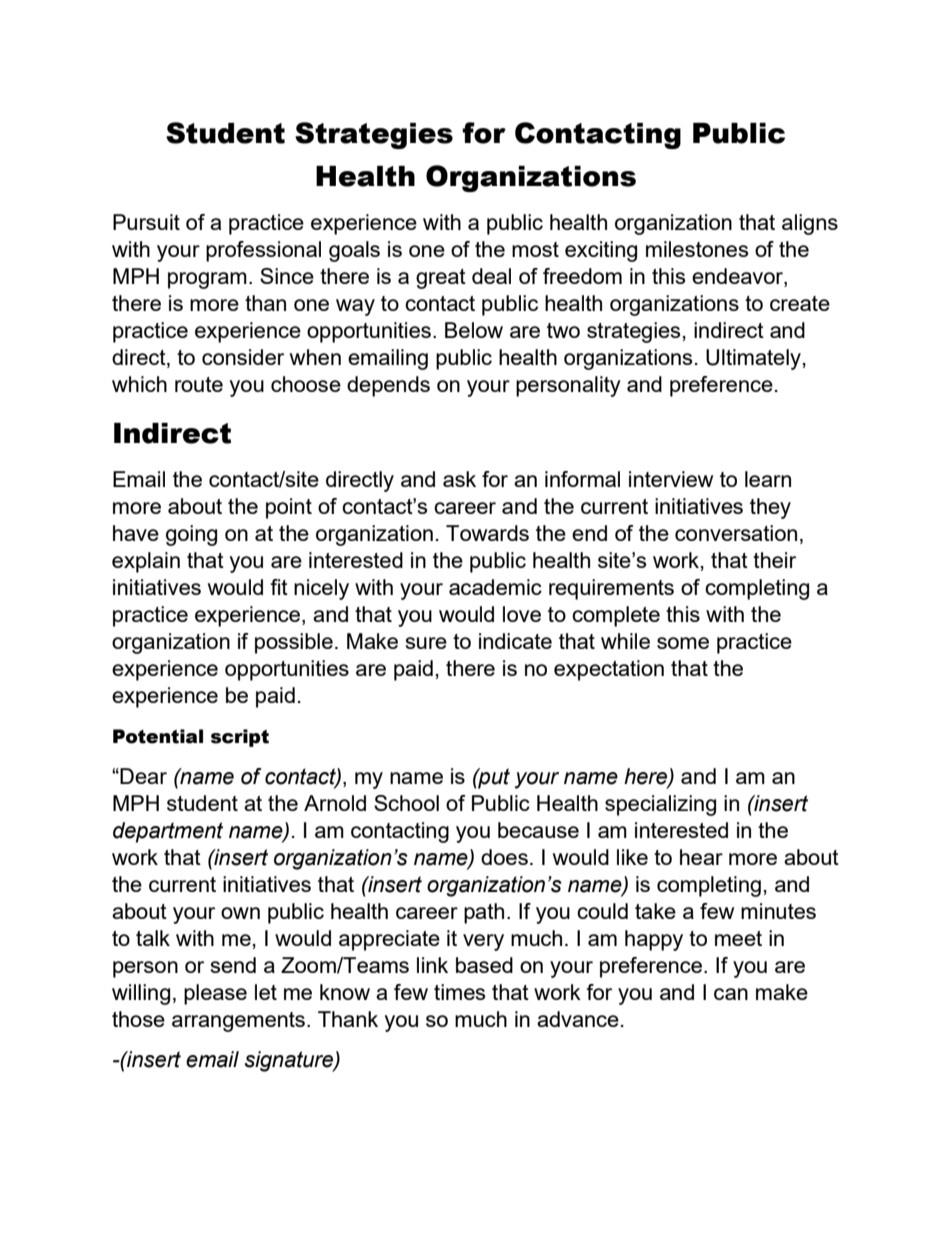 This document has width=952, height=1233. Describe the element at coordinates (263, 251) in the document. I see `professional` at that location.
